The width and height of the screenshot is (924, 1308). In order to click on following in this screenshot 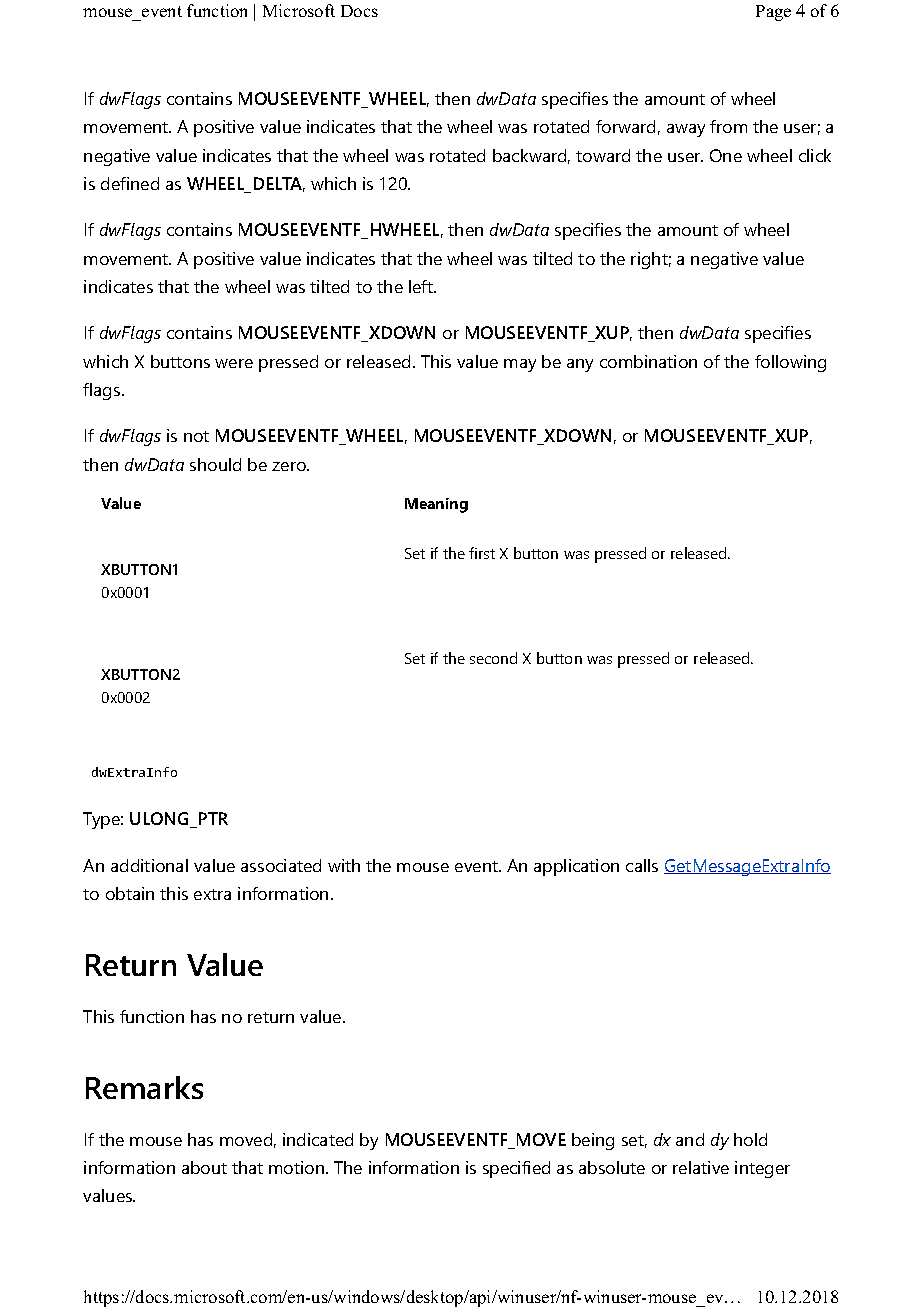, I will do `click(790, 363)`.
